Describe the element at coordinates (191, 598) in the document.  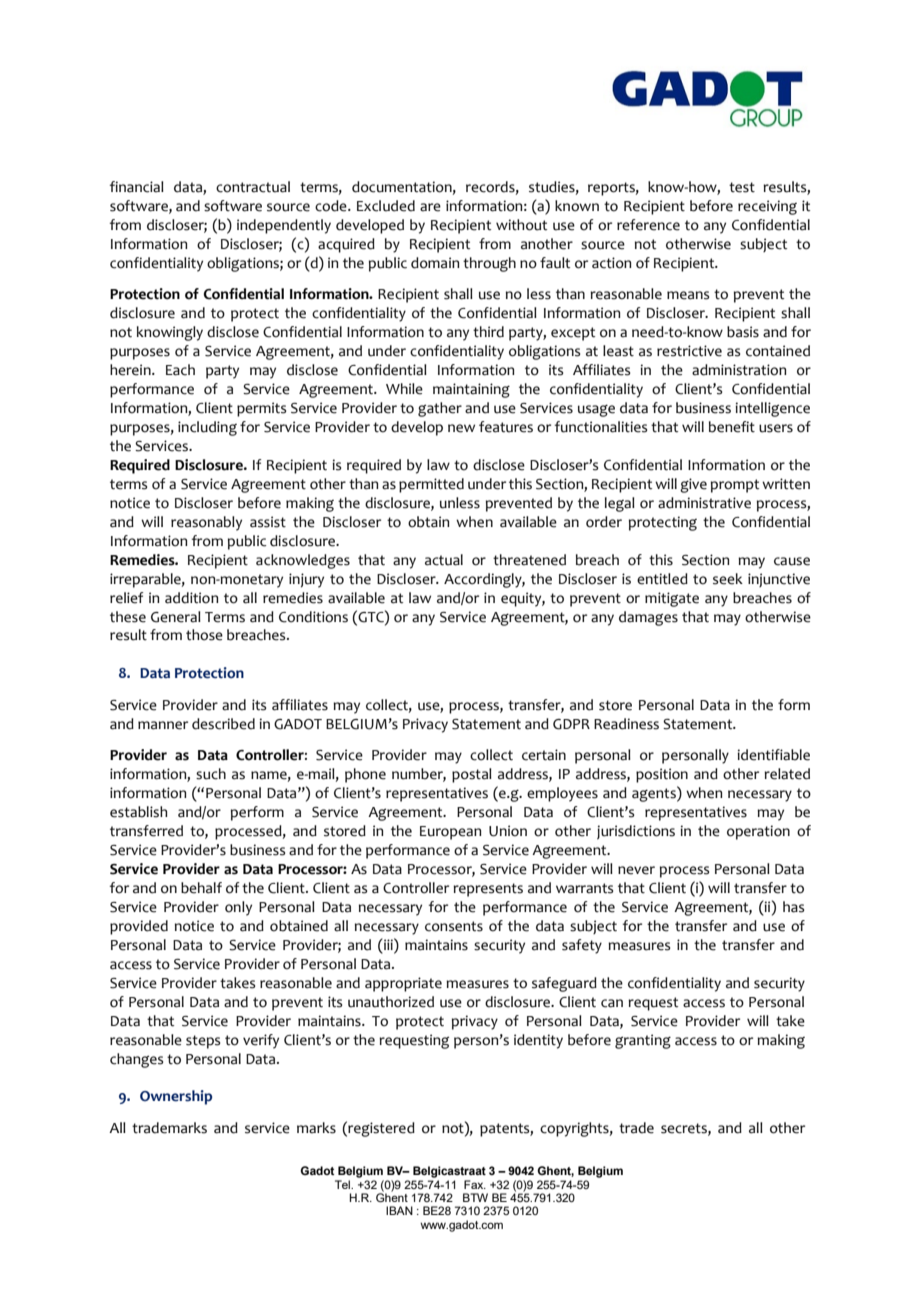
I see `addition` at that location.
